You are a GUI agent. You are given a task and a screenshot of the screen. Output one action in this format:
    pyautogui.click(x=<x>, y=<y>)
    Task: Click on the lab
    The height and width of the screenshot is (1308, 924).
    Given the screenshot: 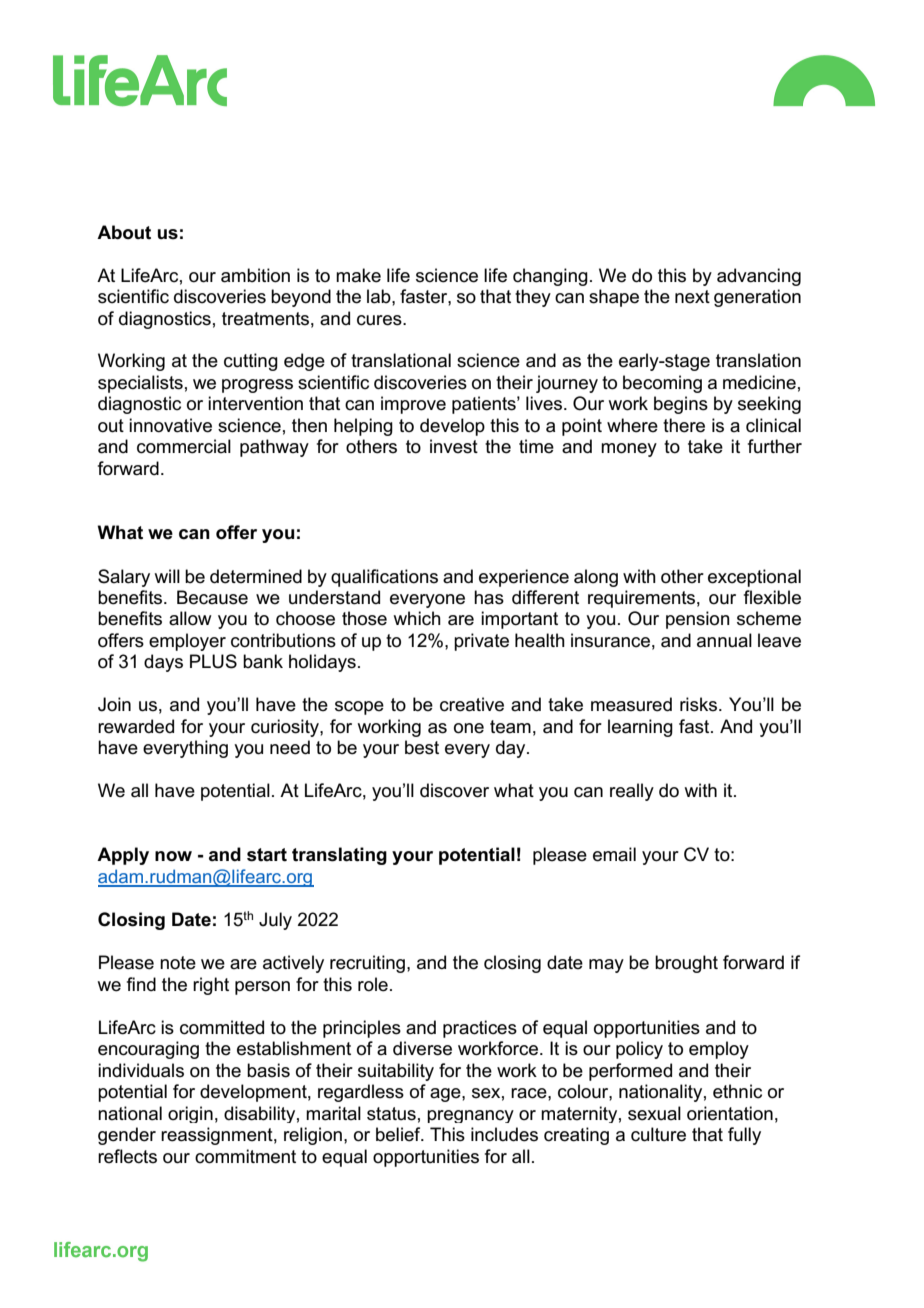 What is the action you would take?
    pyautogui.click(x=380, y=296)
